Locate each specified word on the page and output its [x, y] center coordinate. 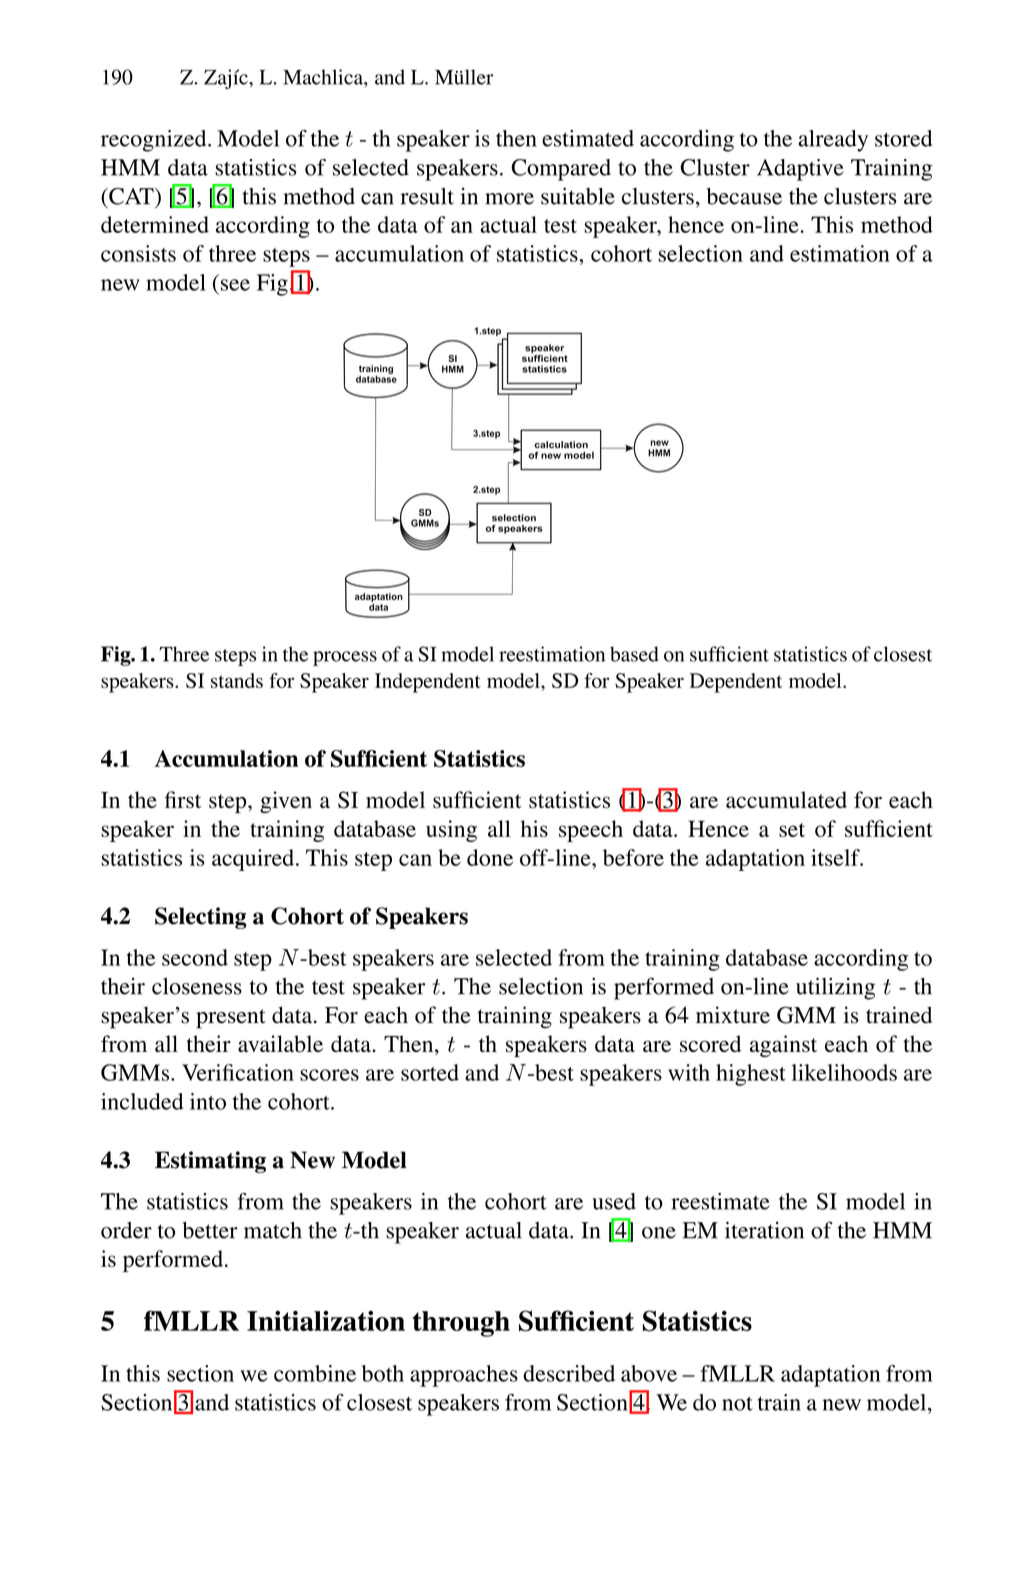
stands [237, 680]
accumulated [786, 799]
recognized [155, 141]
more [509, 199]
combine [315, 1373]
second [195, 957]
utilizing [835, 988]
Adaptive [800, 170]
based [634, 654]
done [490, 857]
